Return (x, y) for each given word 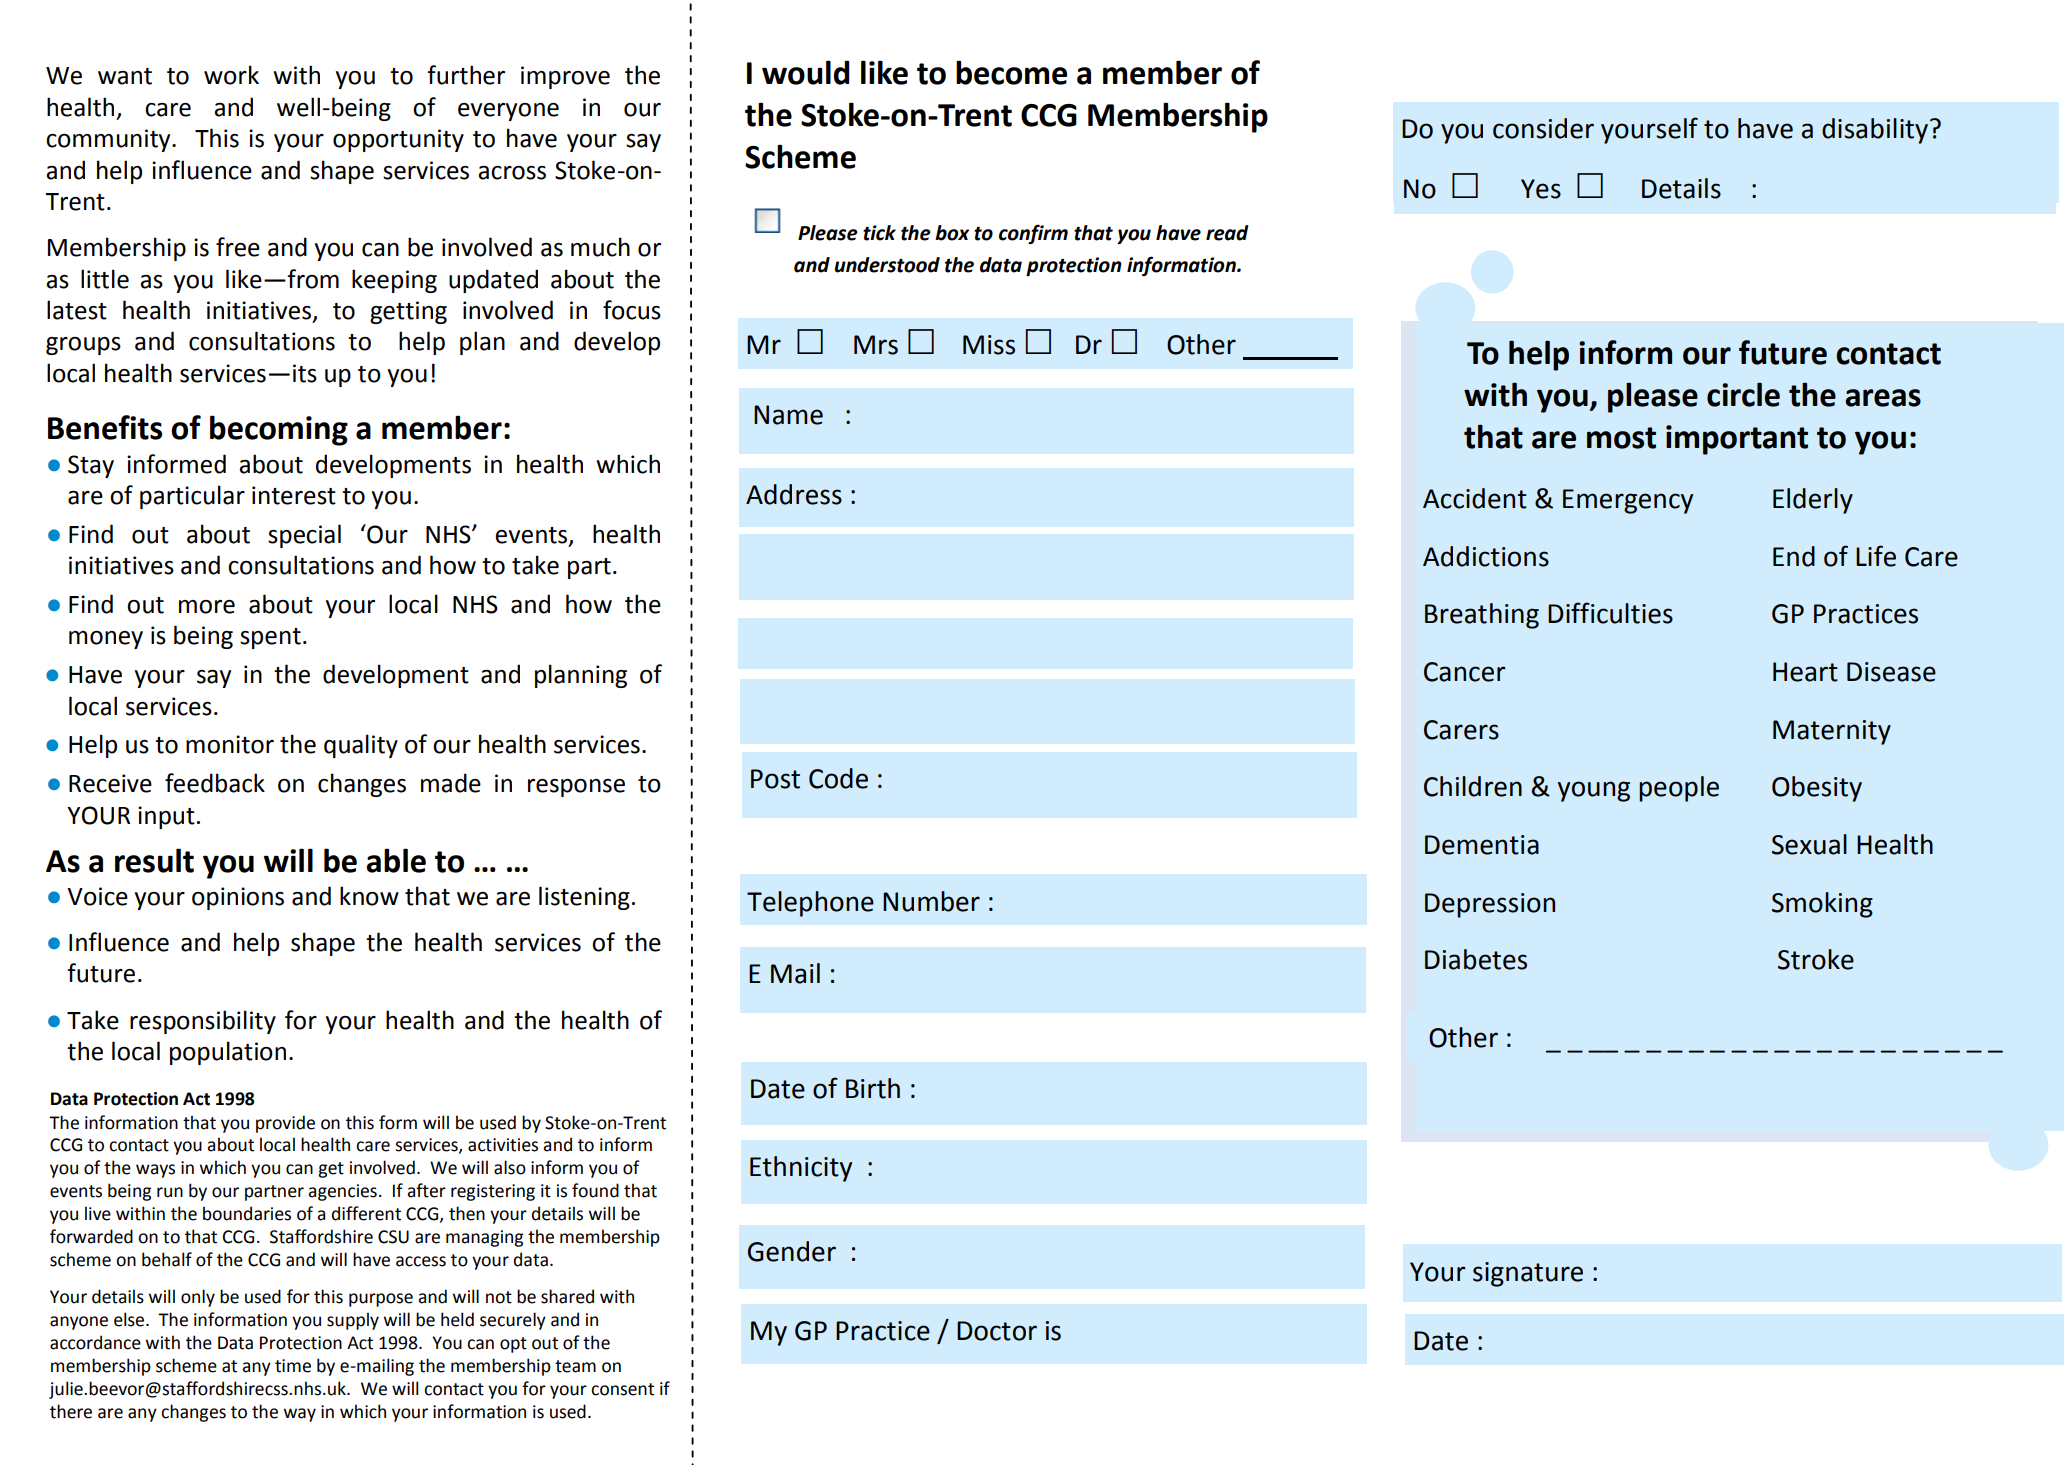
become (1011, 72)
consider (1543, 128)
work (231, 75)
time (293, 1366)
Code (838, 778)
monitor (230, 744)
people (1679, 789)
